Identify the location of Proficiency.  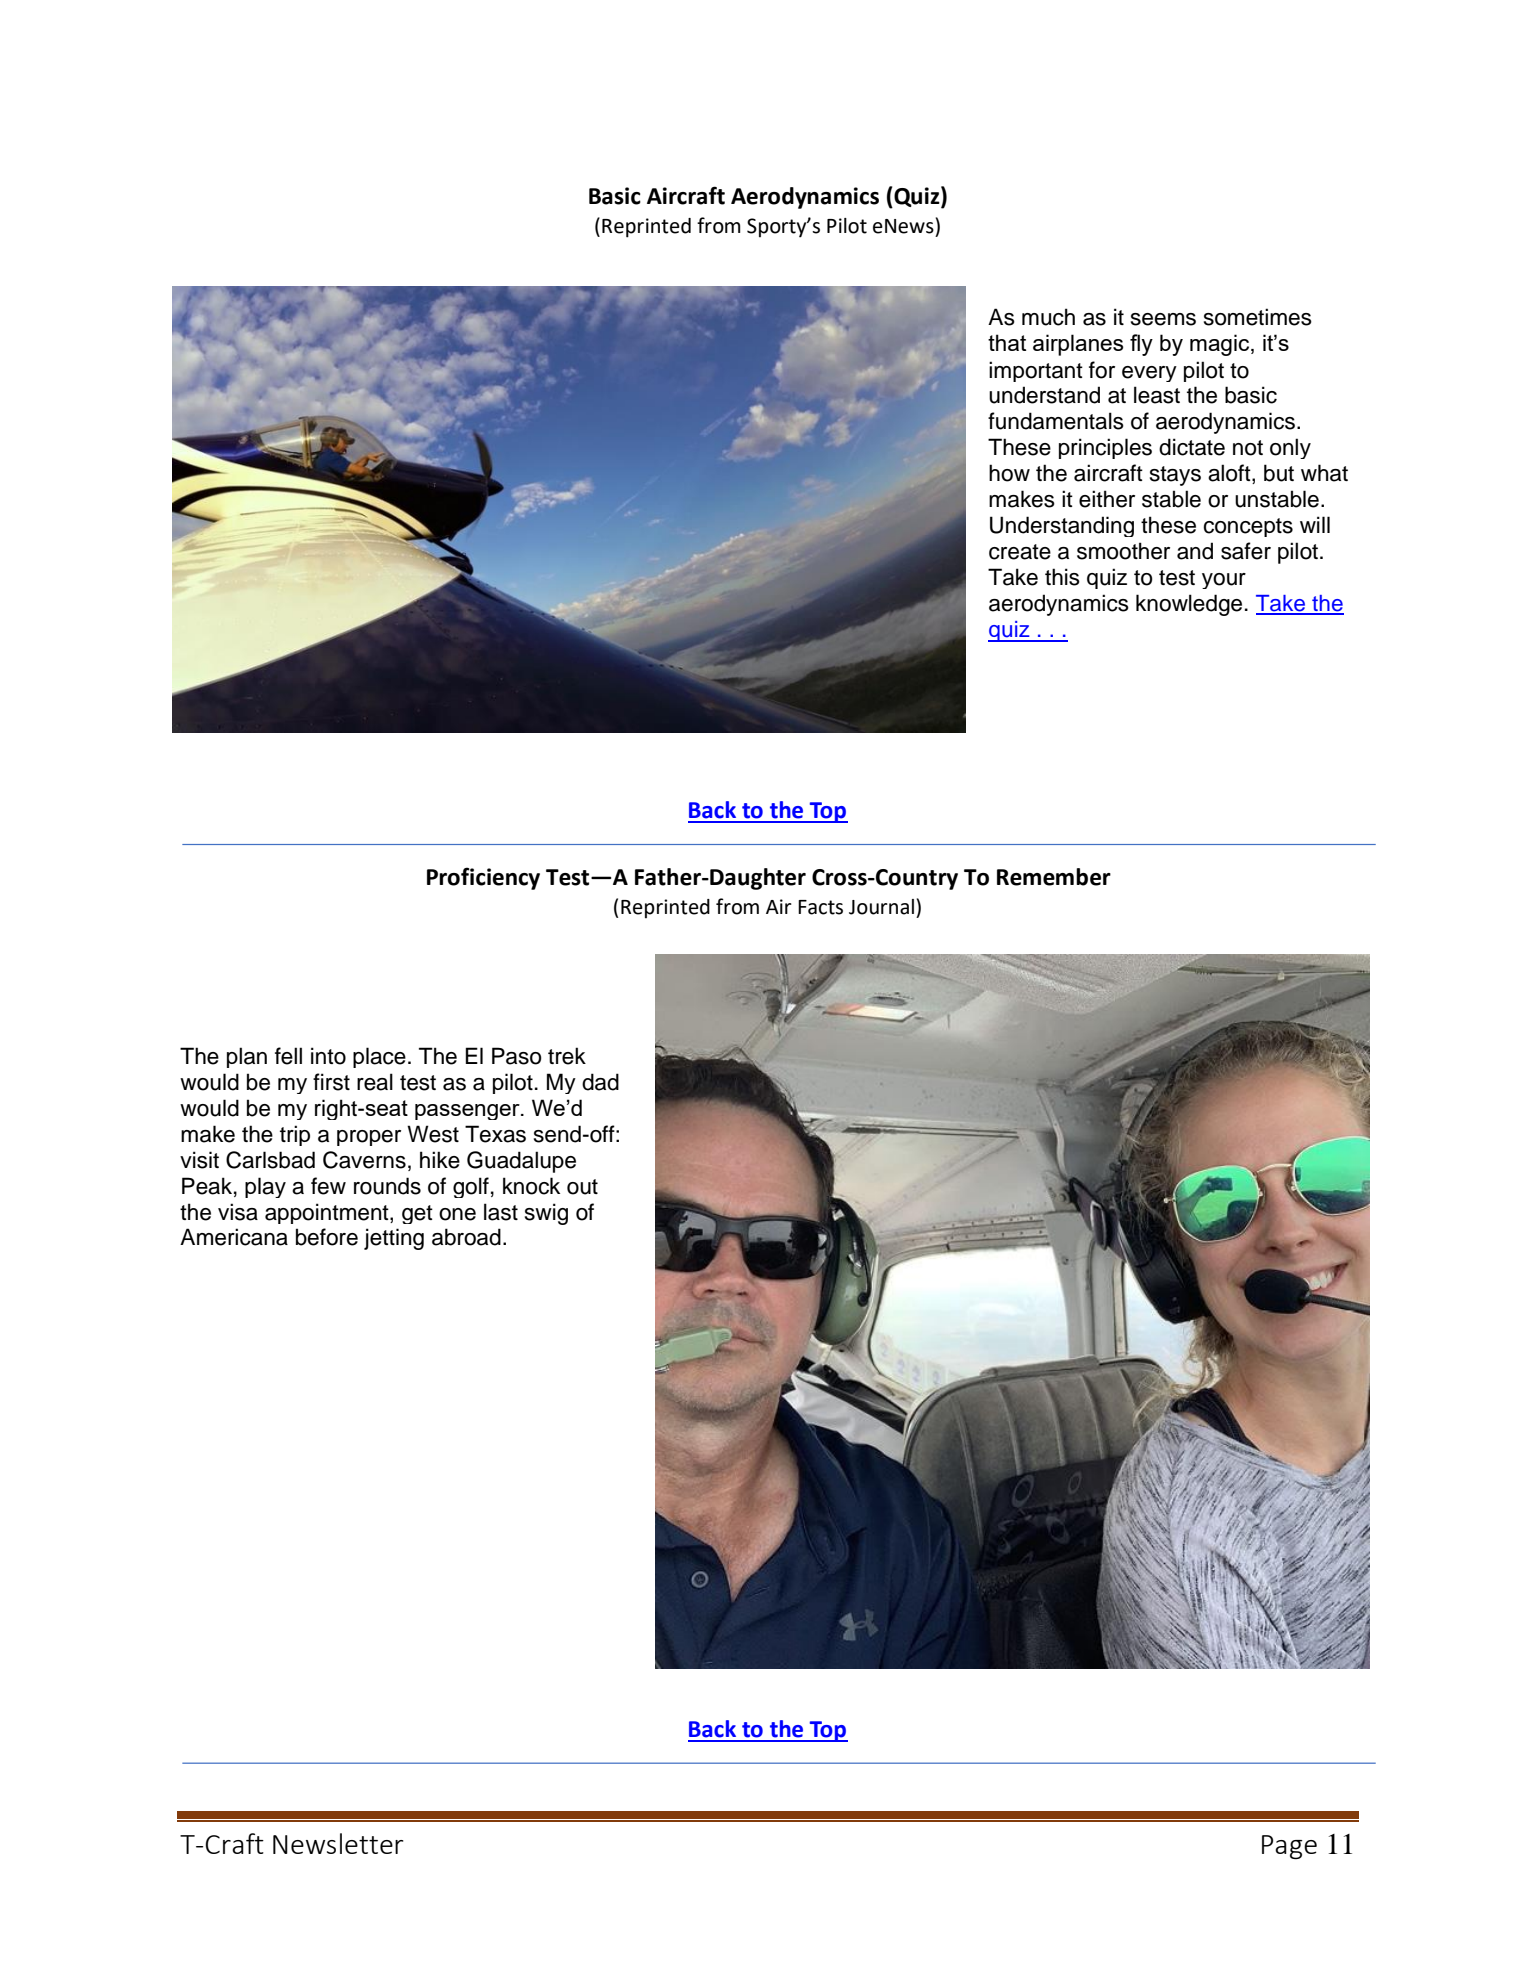
(483, 878).
